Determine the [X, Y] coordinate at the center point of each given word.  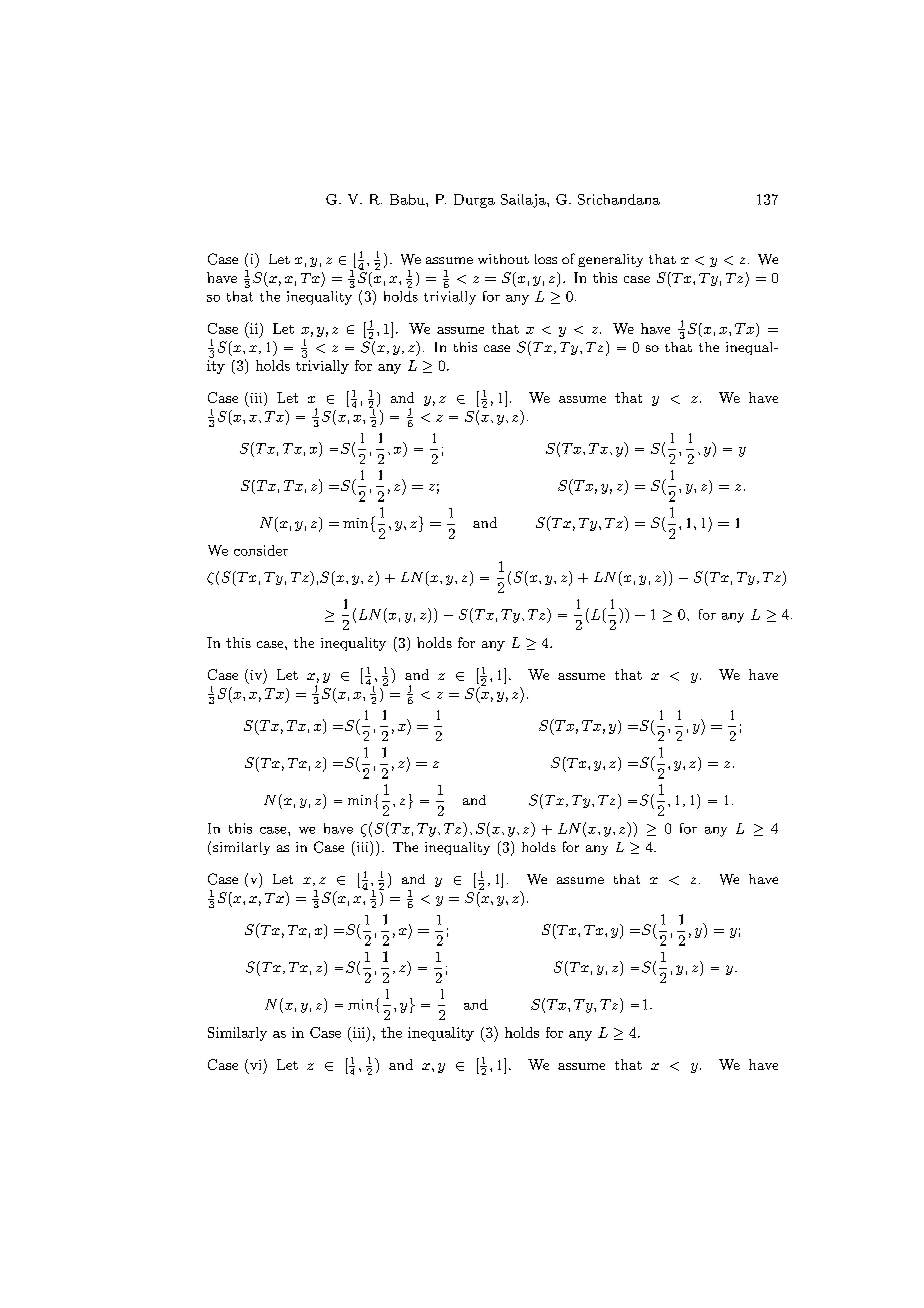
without [503, 259]
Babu [408, 199]
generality [610, 260]
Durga [474, 201]
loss [546, 259]
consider [261, 550]
